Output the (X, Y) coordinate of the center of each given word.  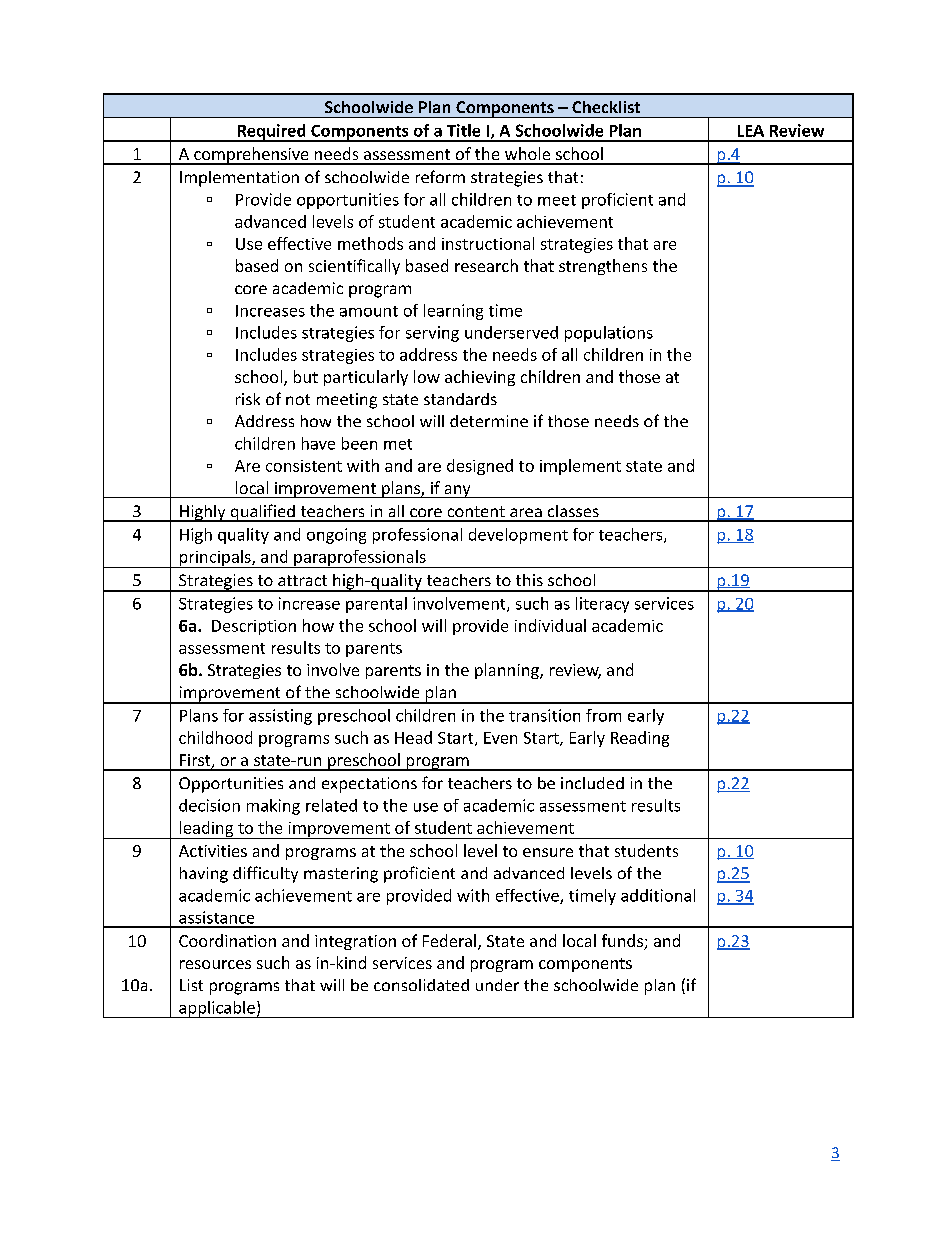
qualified (262, 513)
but (306, 376)
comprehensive (251, 156)
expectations (369, 785)
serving (432, 334)
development (518, 536)
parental (376, 605)
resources (215, 964)
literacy (602, 605)
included (592, 783)
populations (609, 334)
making (273, 807)
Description (254, 627)
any (457, 491)
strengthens (603, 267)
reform (440, 176)
